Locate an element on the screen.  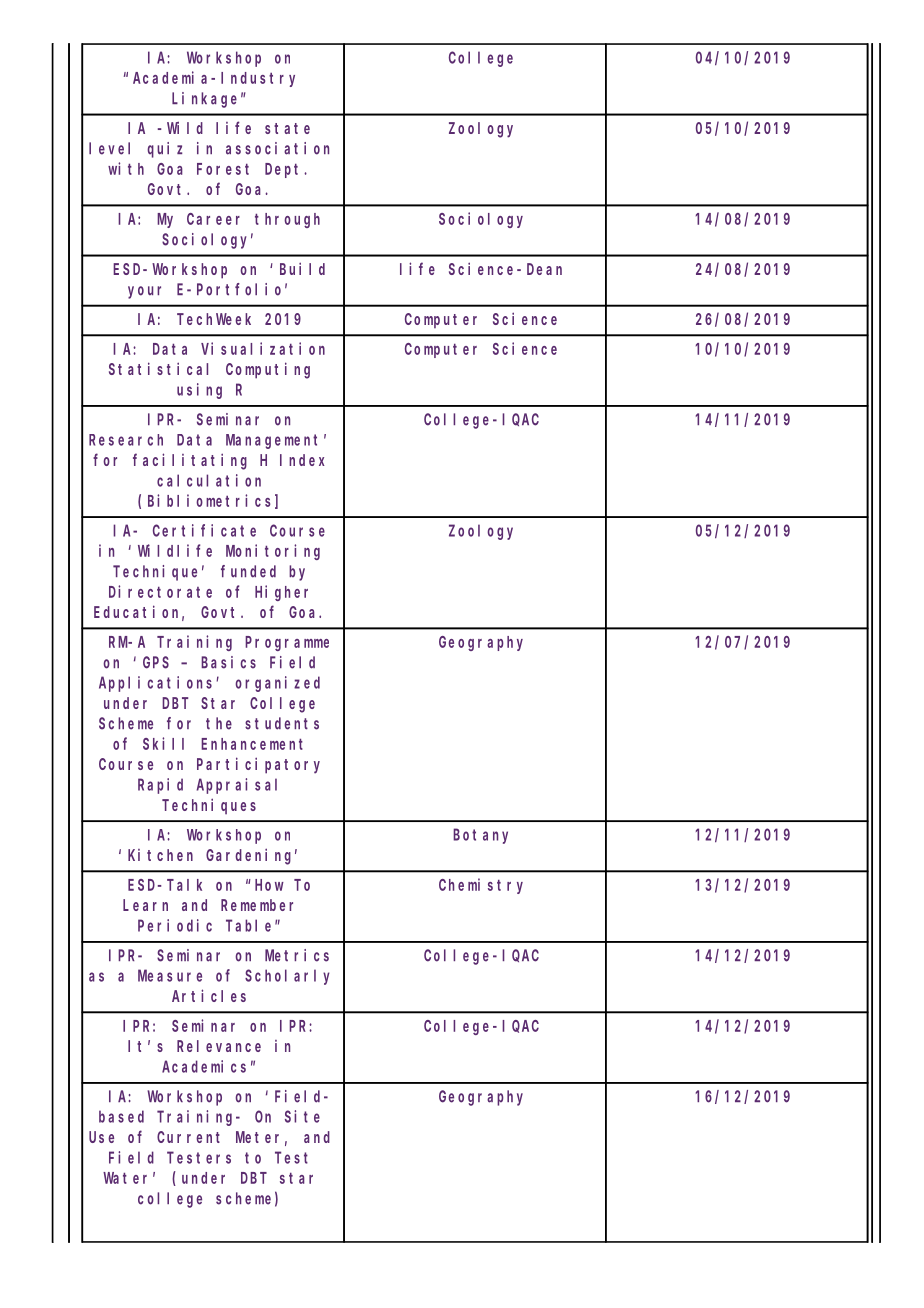
Chemistry is located at coordinates (481, 886).
